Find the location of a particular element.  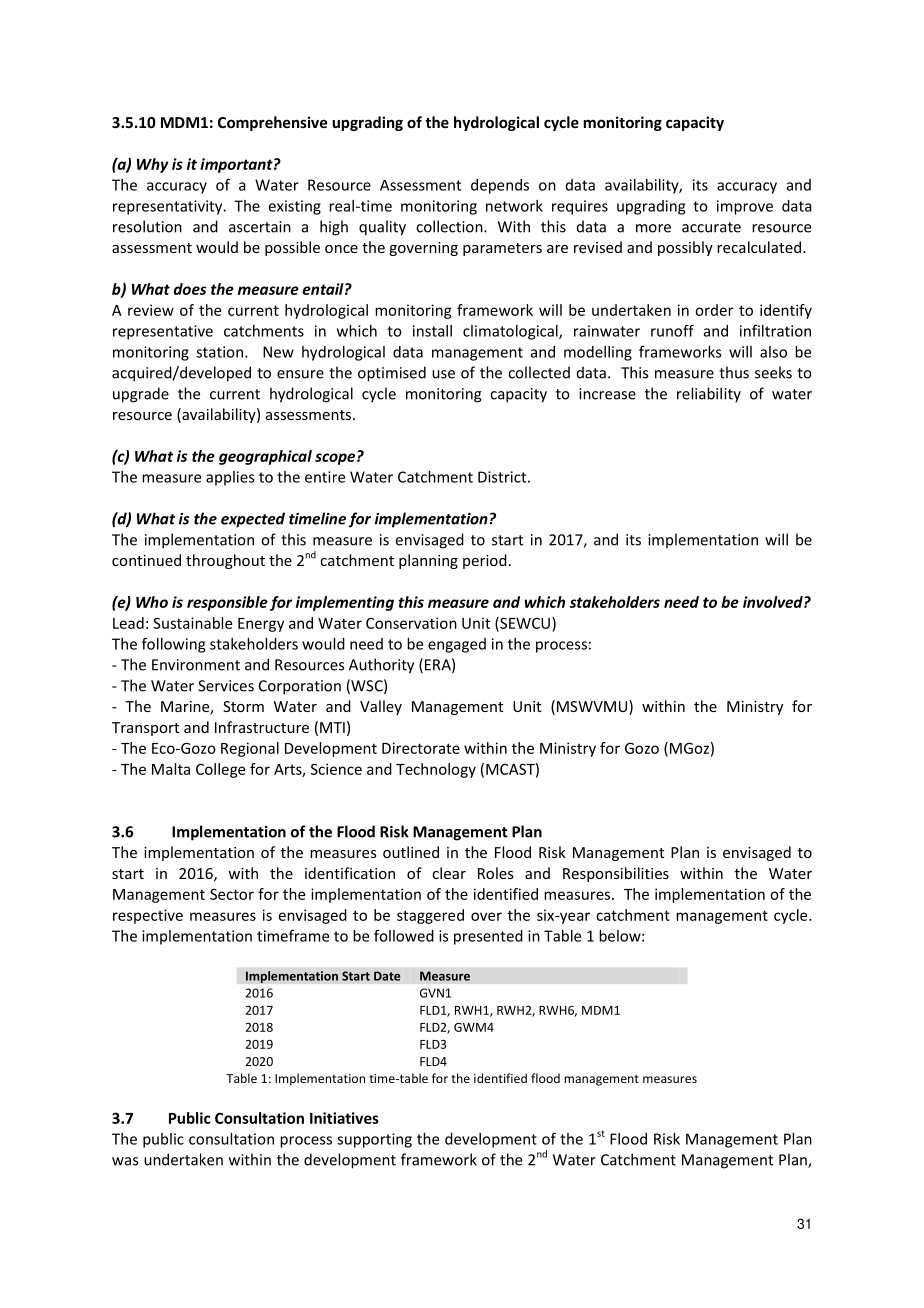

was is located at coordinates (125, 1161).
